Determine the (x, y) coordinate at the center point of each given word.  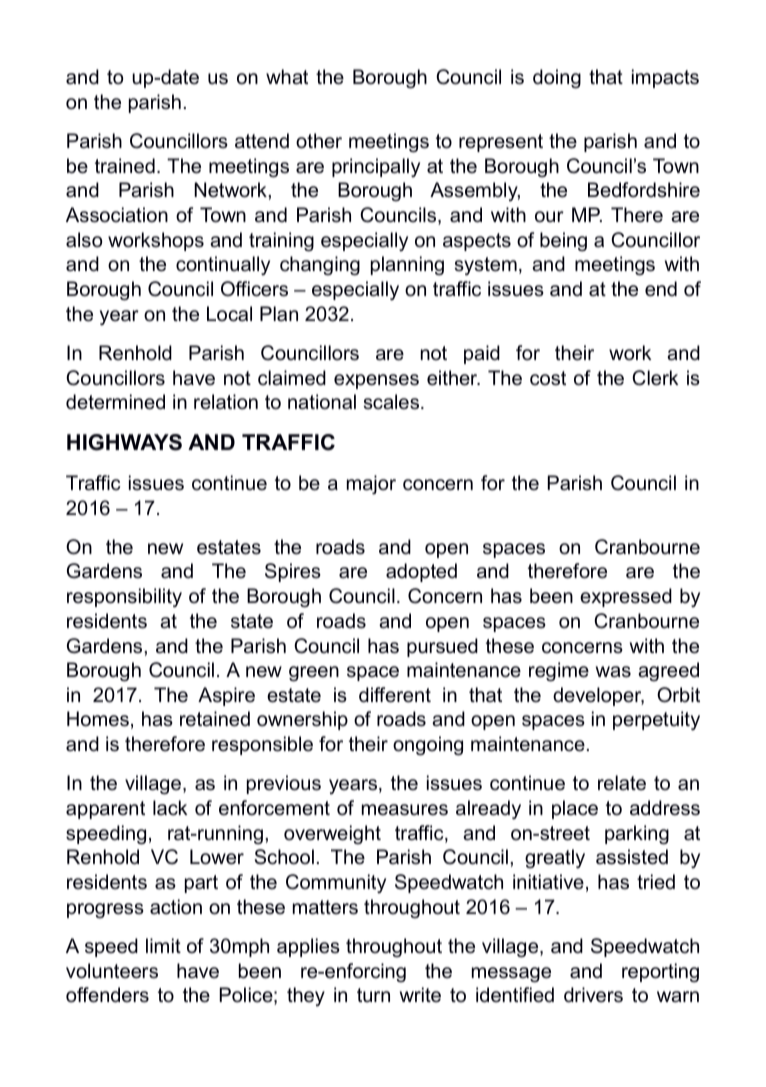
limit (163, 945)
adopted (421, 572)
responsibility (124, 598)
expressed (626, 597)
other (319, 141)
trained (125, 166)
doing (557, 79)
